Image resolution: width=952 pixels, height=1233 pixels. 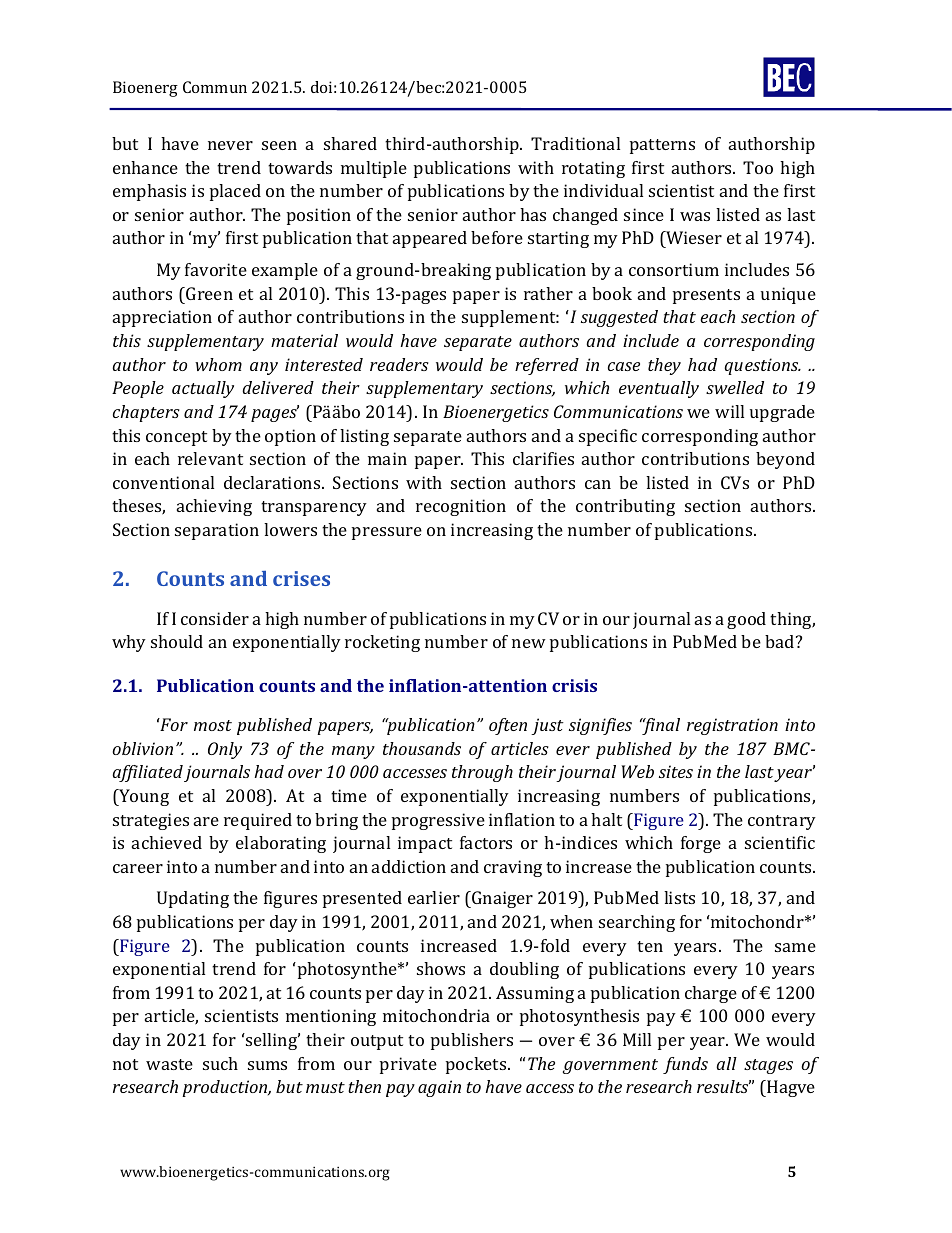 I want to click on Too, so click(x=758, y=167).
